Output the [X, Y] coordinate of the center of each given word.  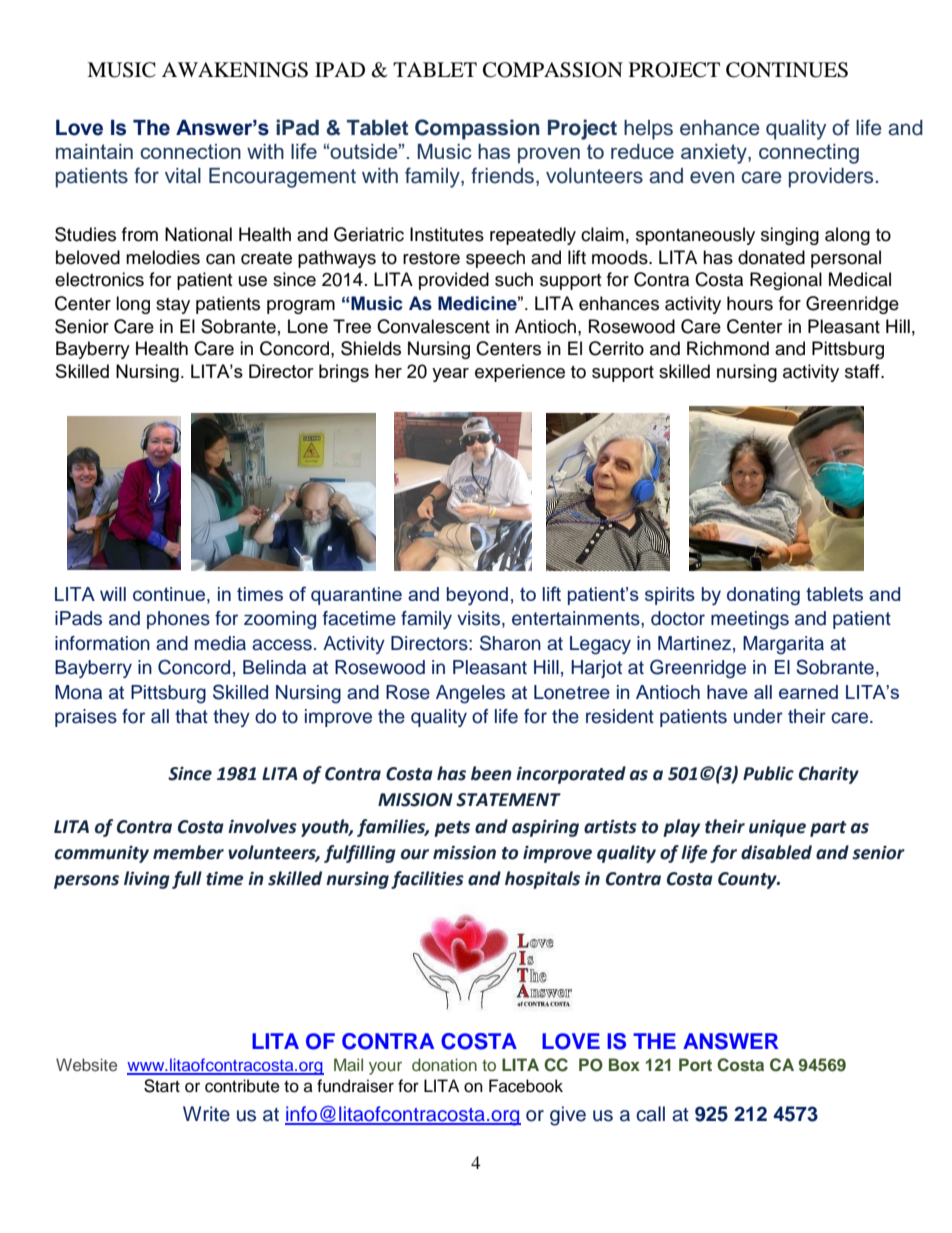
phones [178, 620]
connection [190, 151]
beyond [477, 596]
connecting [809, 154]
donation [444, 1064]
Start [162, 1086]
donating [763, 596]
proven [549, 155]
